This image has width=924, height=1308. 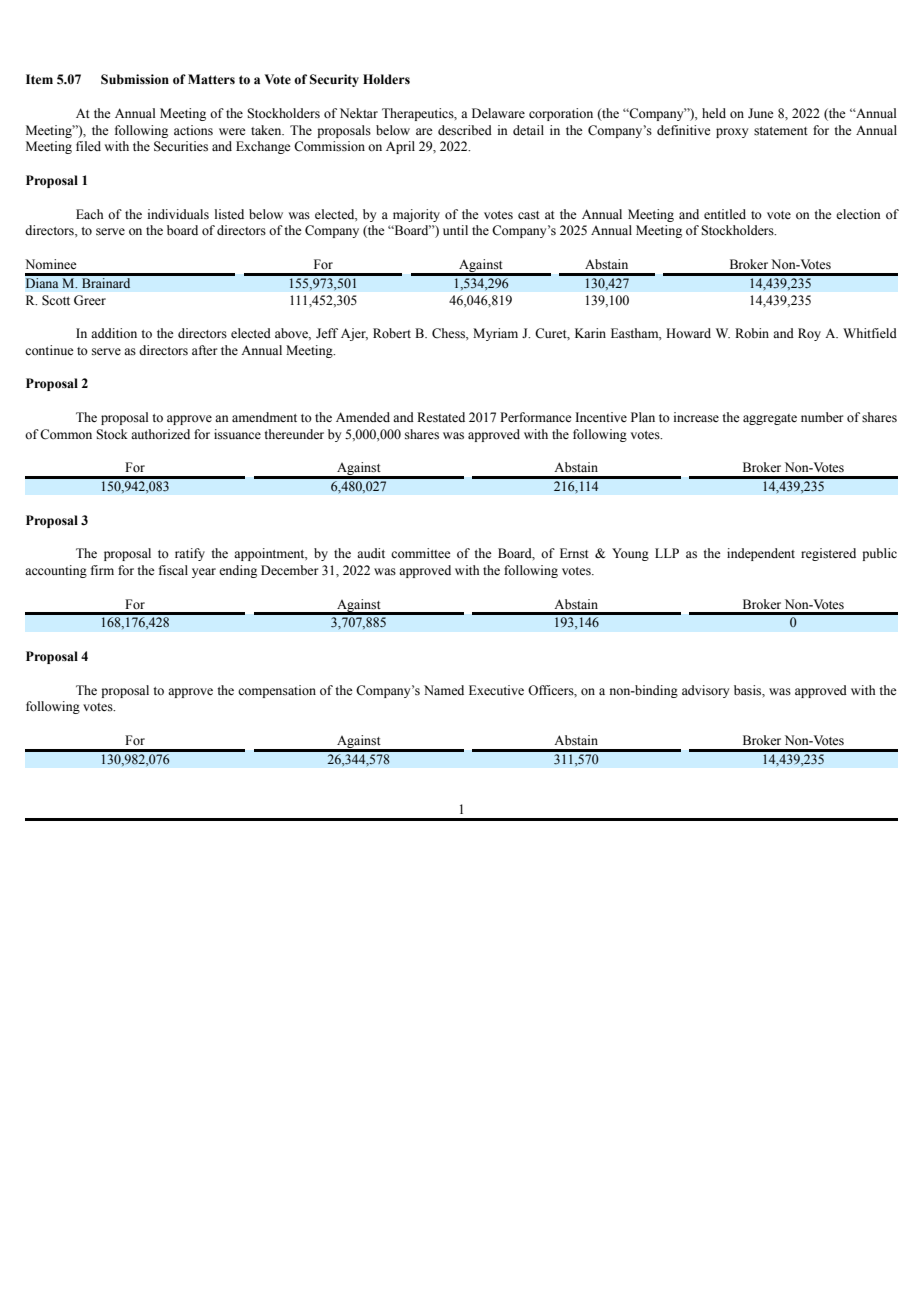 I want to click on Named, so click(x=444, y=690).
